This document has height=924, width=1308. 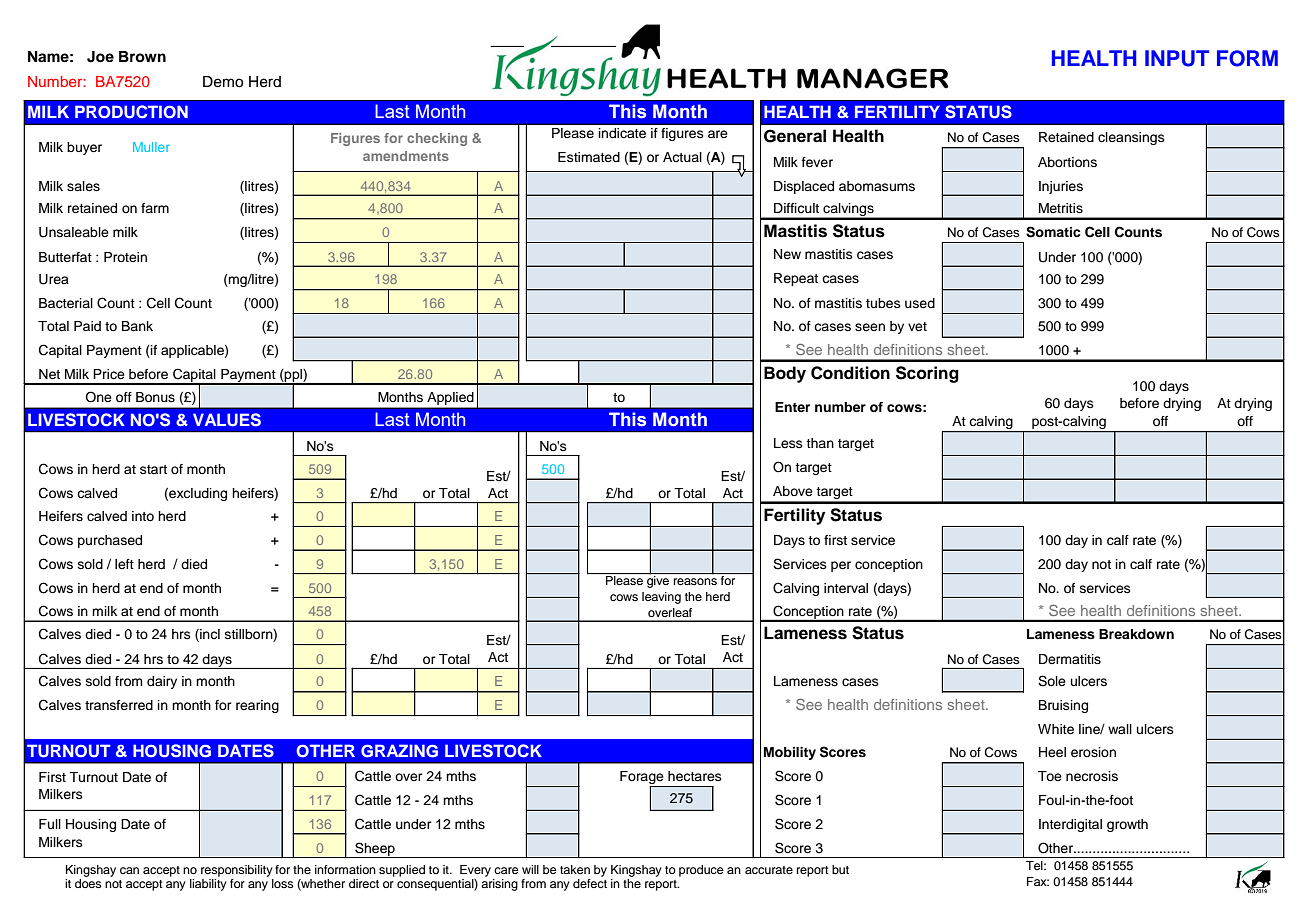 What do you see at coordinates (1070, 659) in the document?
I see `Dermatitis` at bounding box center [1070, 659].
